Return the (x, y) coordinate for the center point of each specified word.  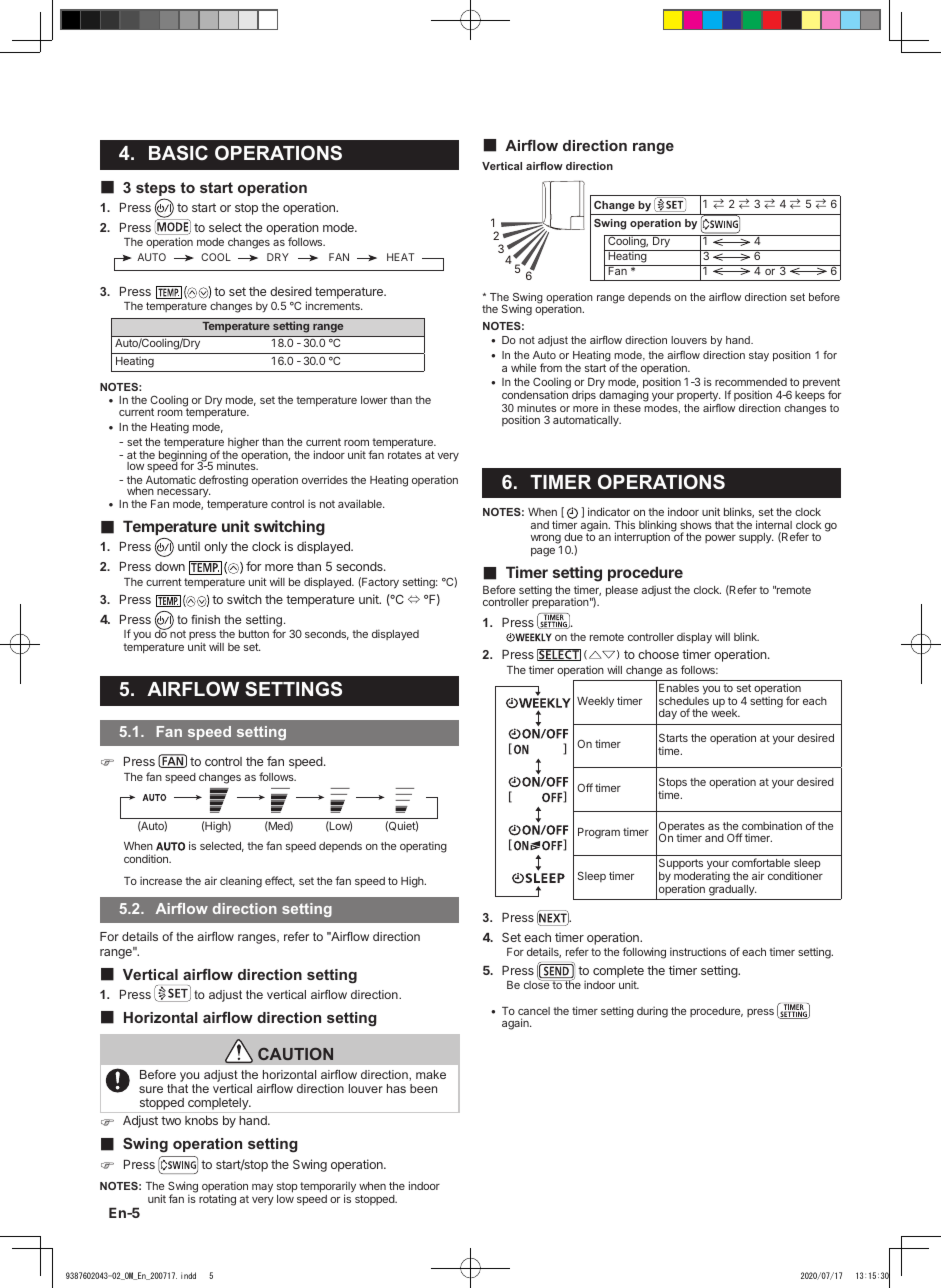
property (698, 396)
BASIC (178, 153)
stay (759, 356)
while (523, 367)
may (262, 1188)
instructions (698, 951)
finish (205, 619)
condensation (535, 394)
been (423, 1088)
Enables (679, 688)
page (543, 552)
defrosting (223, 481)
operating (423, 847)
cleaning (241, 882)
